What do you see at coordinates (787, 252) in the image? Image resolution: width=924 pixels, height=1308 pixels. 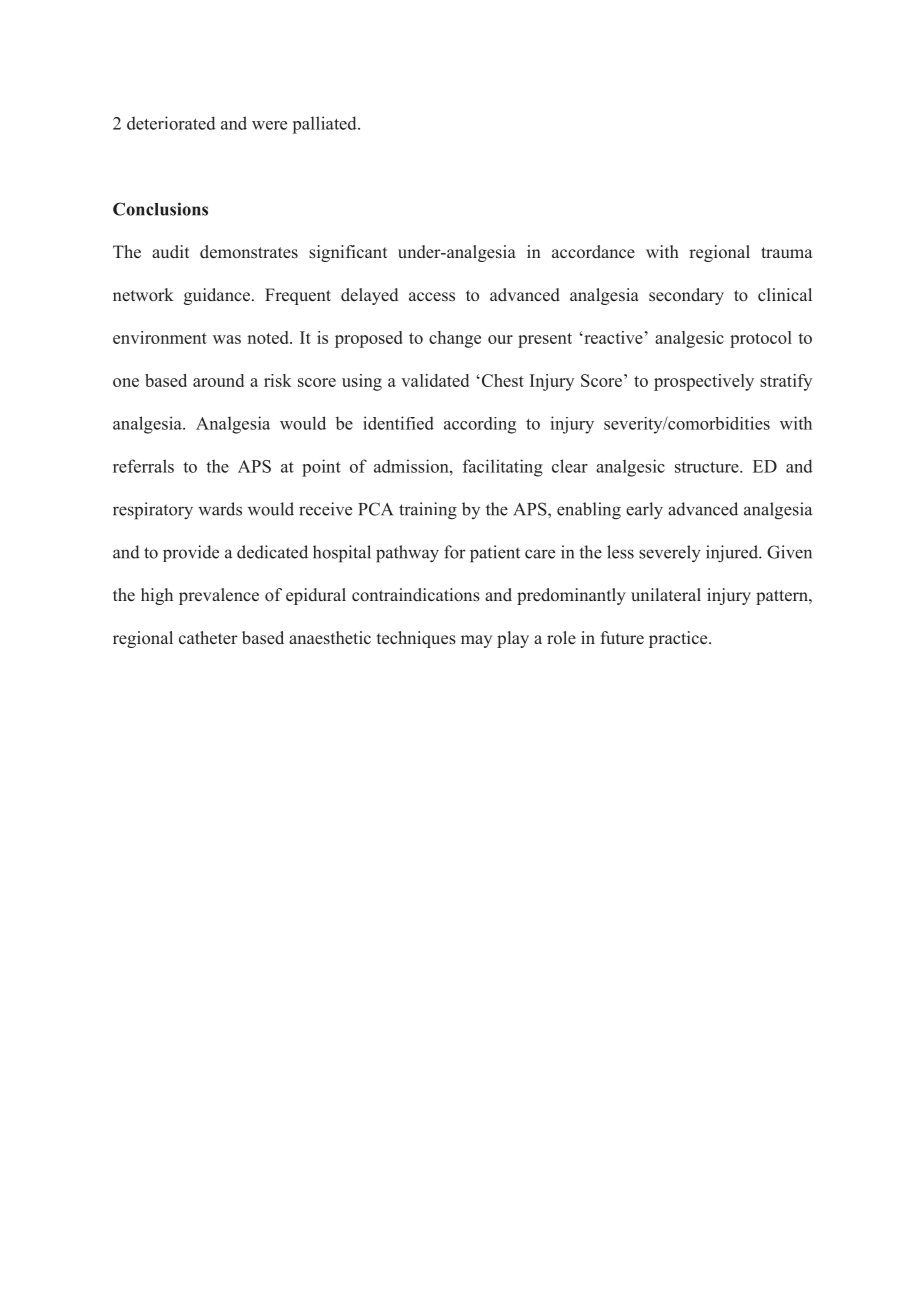 I see `trauma` at bounding box center [787, 252].
